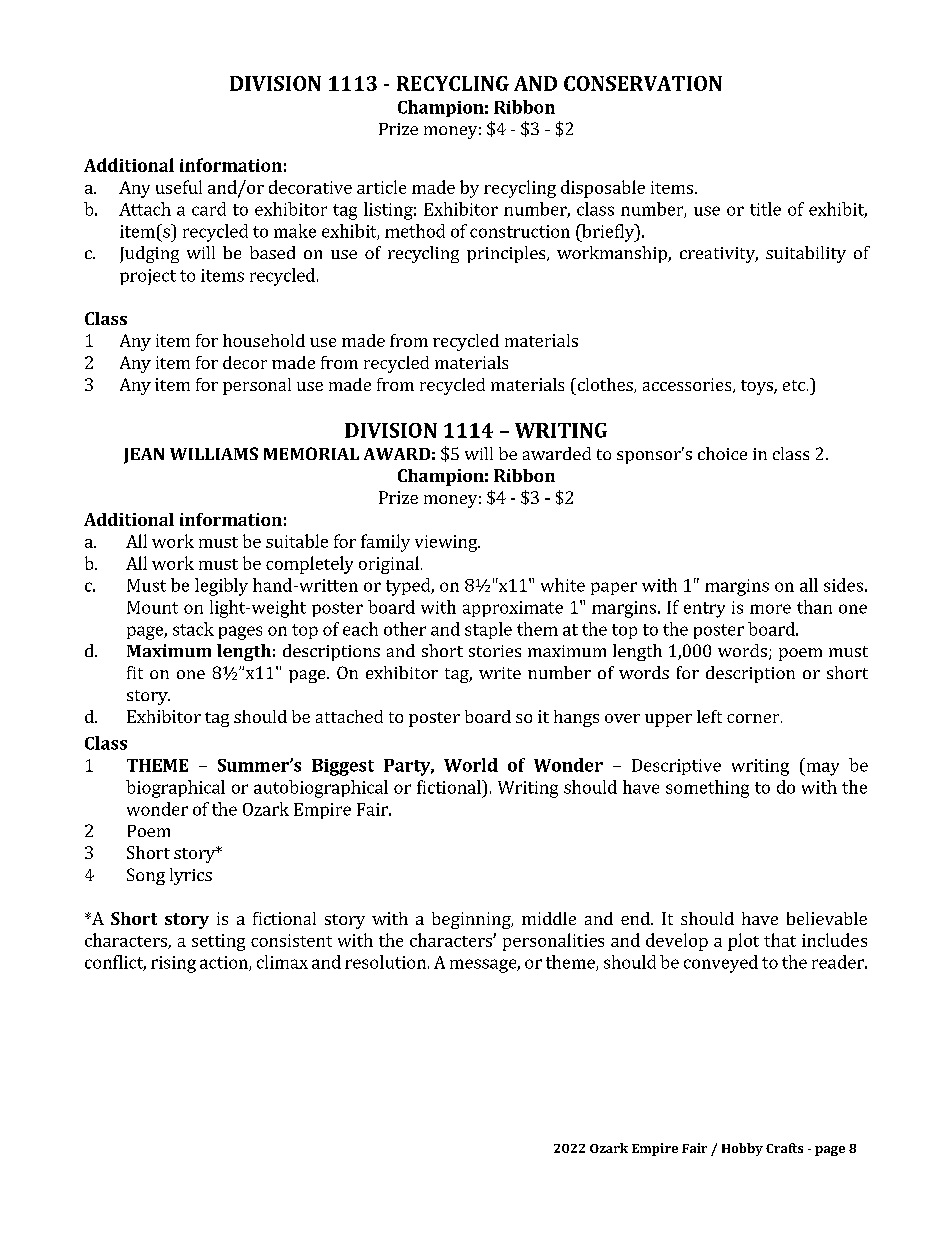 The width and height of the image is (952, 1233). Describe the element at coordinates (827, 918) in the image. I see `believable` at that location.
